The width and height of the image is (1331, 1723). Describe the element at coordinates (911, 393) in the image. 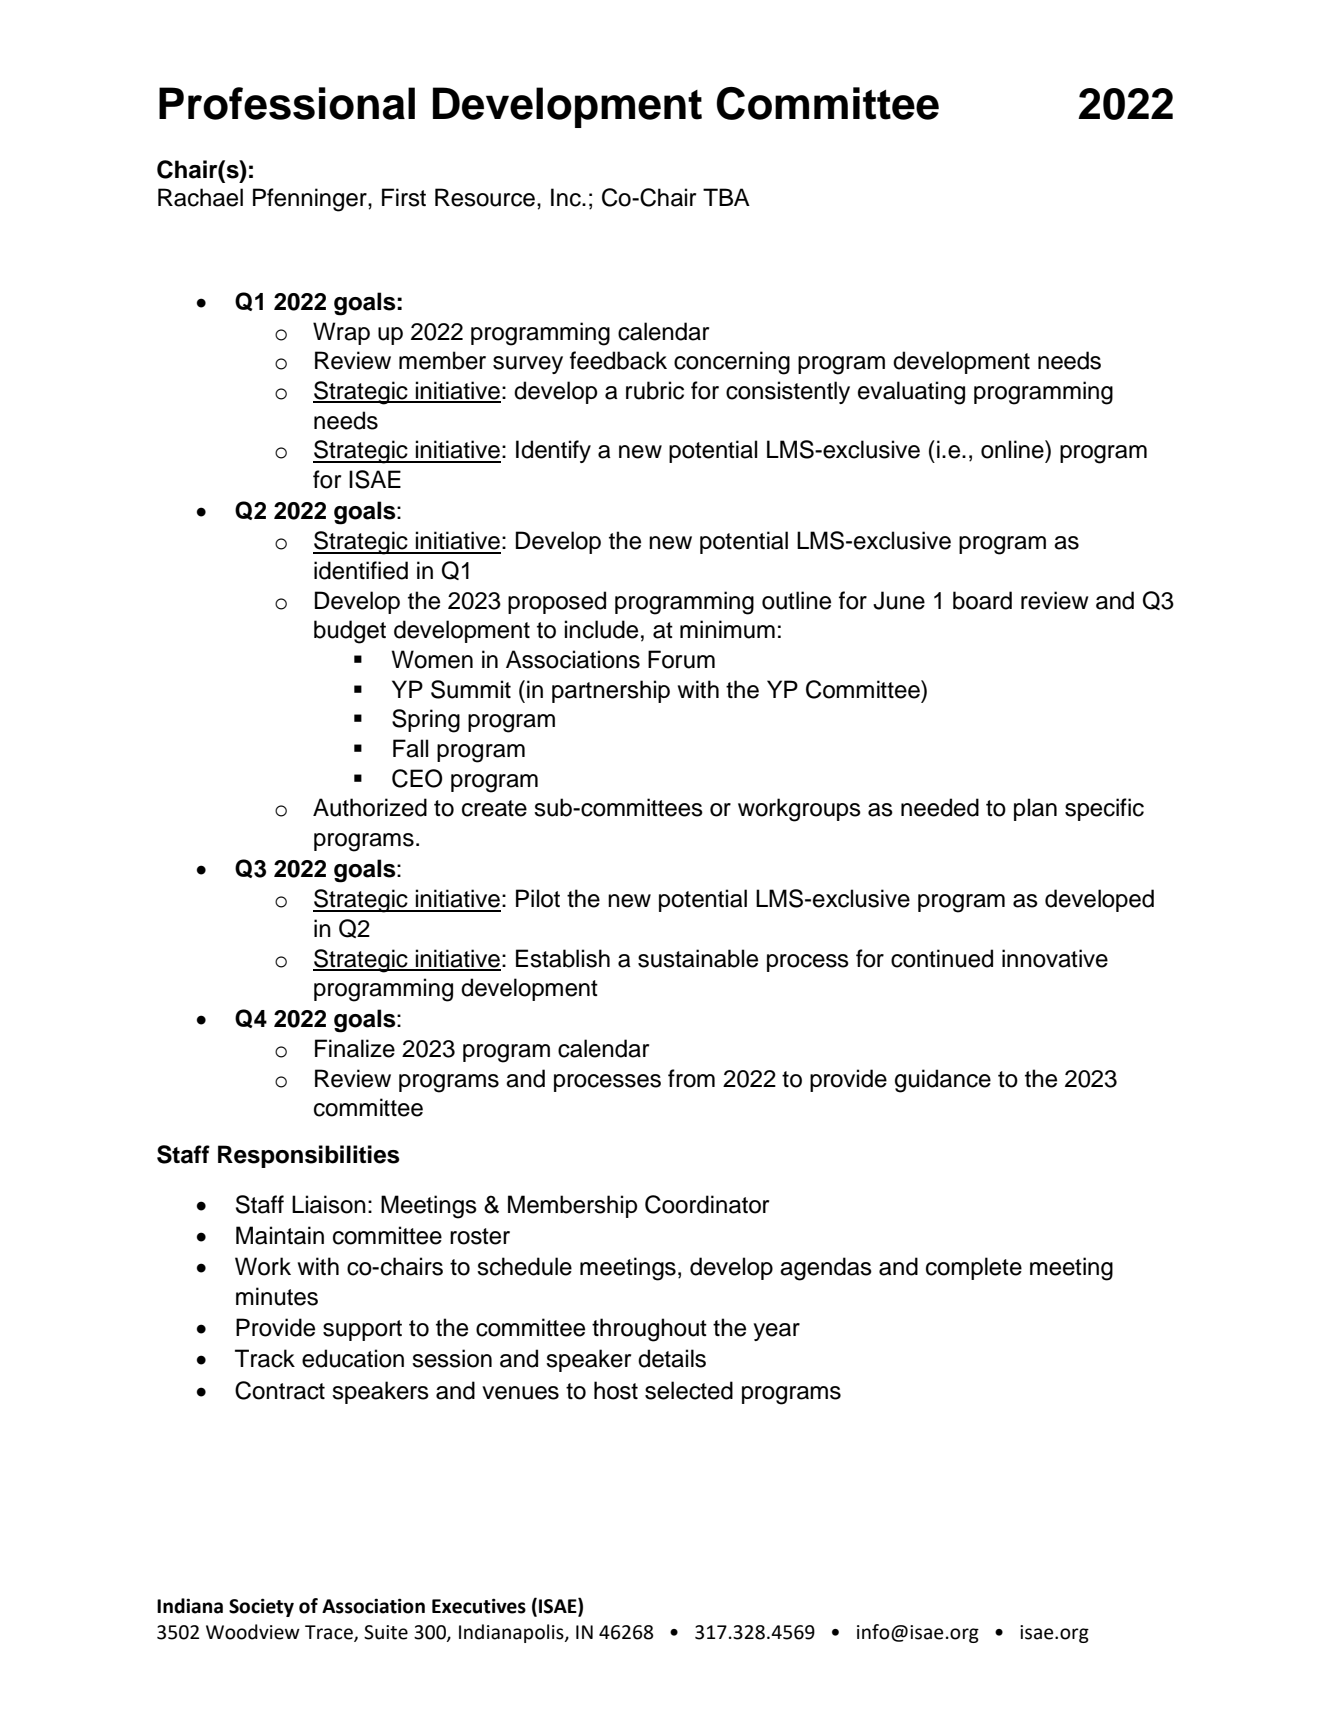

I see `evaluating` at that location.
